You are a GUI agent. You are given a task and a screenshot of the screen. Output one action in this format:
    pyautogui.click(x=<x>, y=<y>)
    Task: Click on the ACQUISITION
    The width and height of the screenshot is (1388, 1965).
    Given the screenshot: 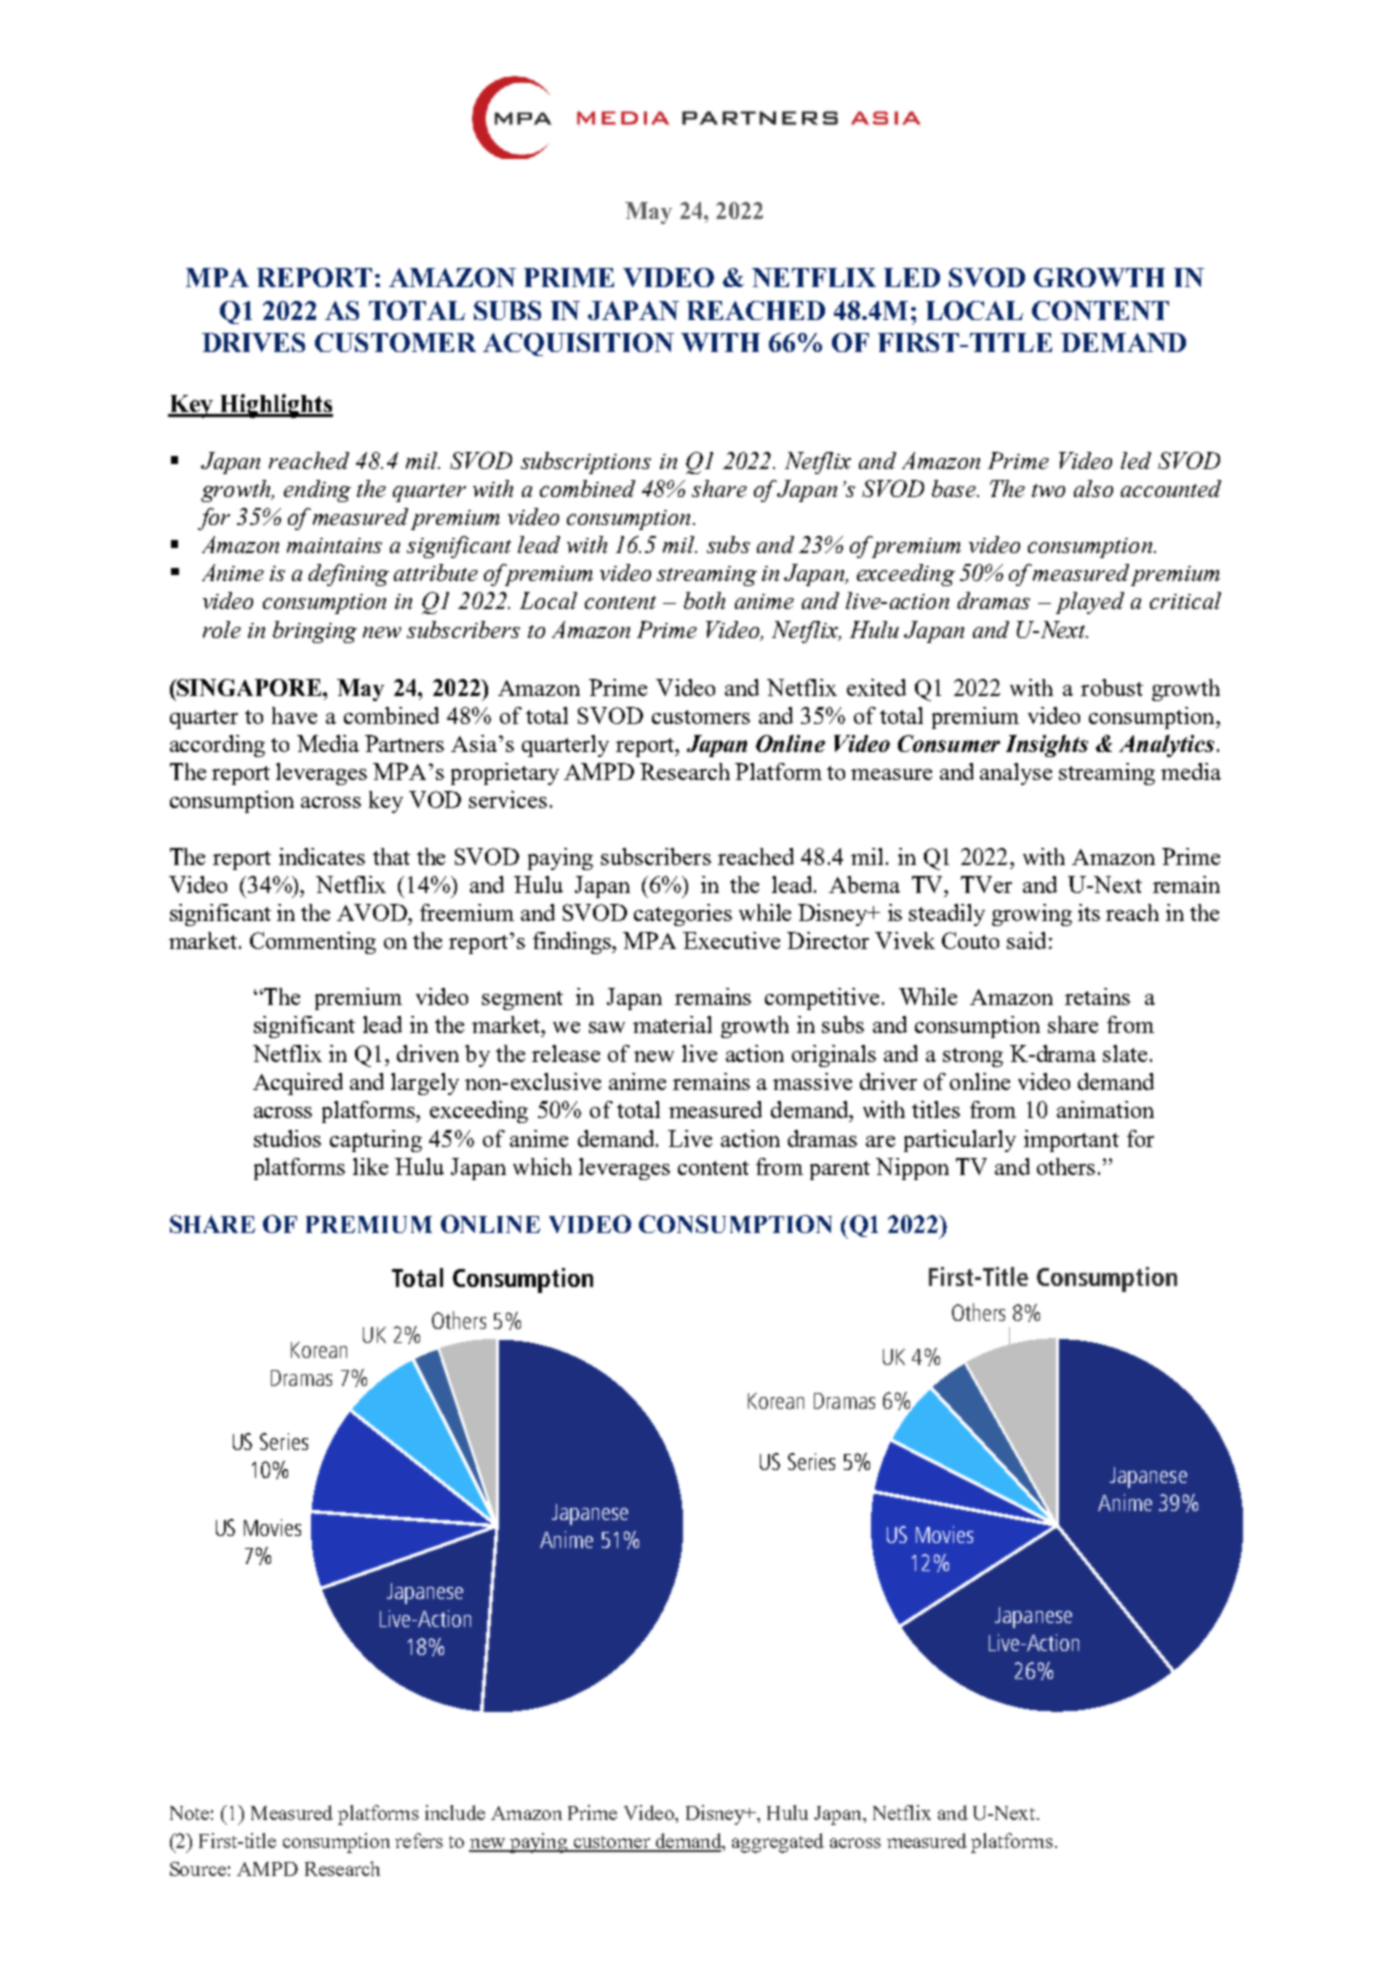 What is the action you would take?
    pyautogui.click(x=578, y=344)
